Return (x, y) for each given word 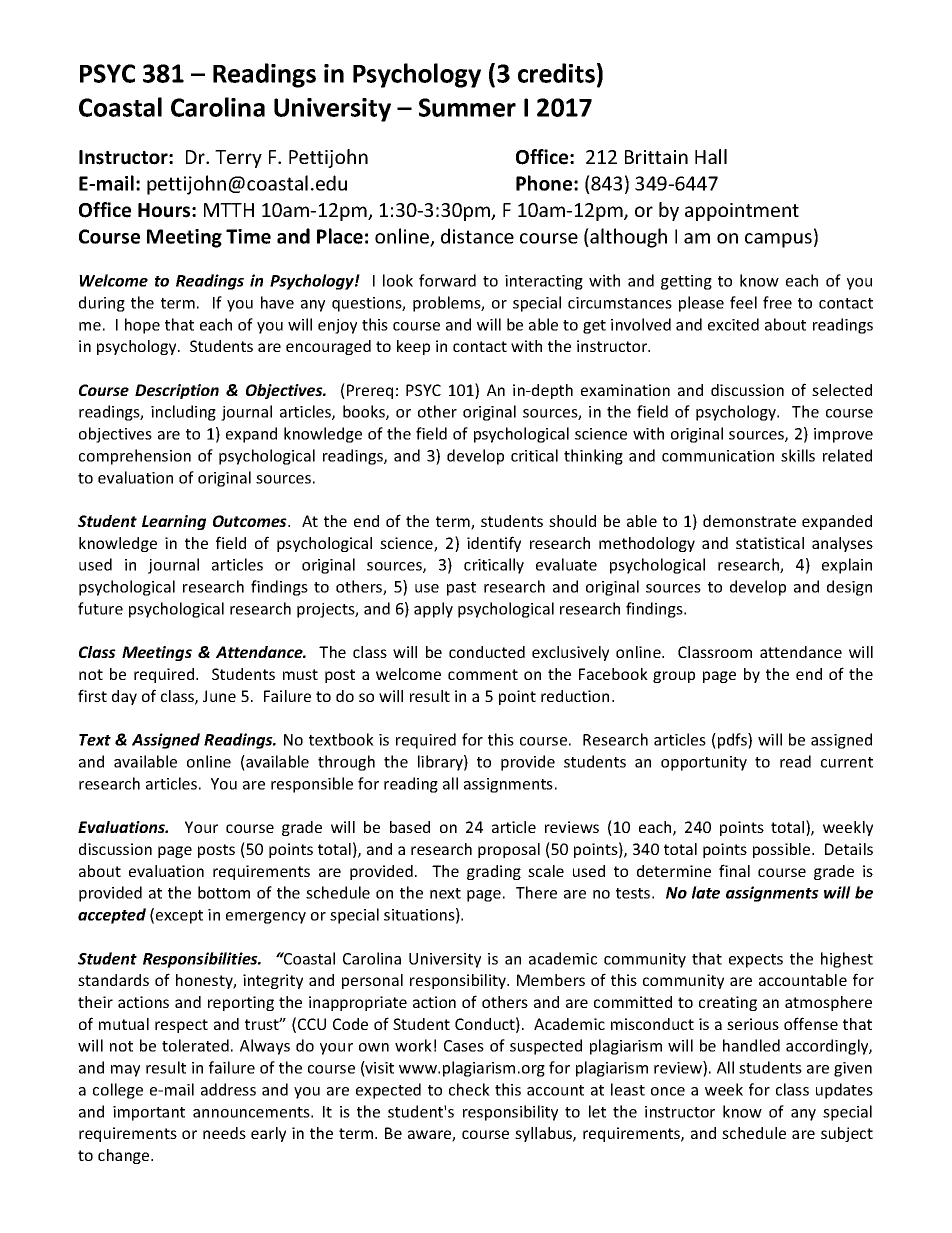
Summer (467, 107)
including (183, 413)
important (149, 1113)
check (469, 1089)
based (410, 827)
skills (798, 455)
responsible (312, 785)
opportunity (704, 763)
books (365, 412)
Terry (238, 159)
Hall (711, 156)
